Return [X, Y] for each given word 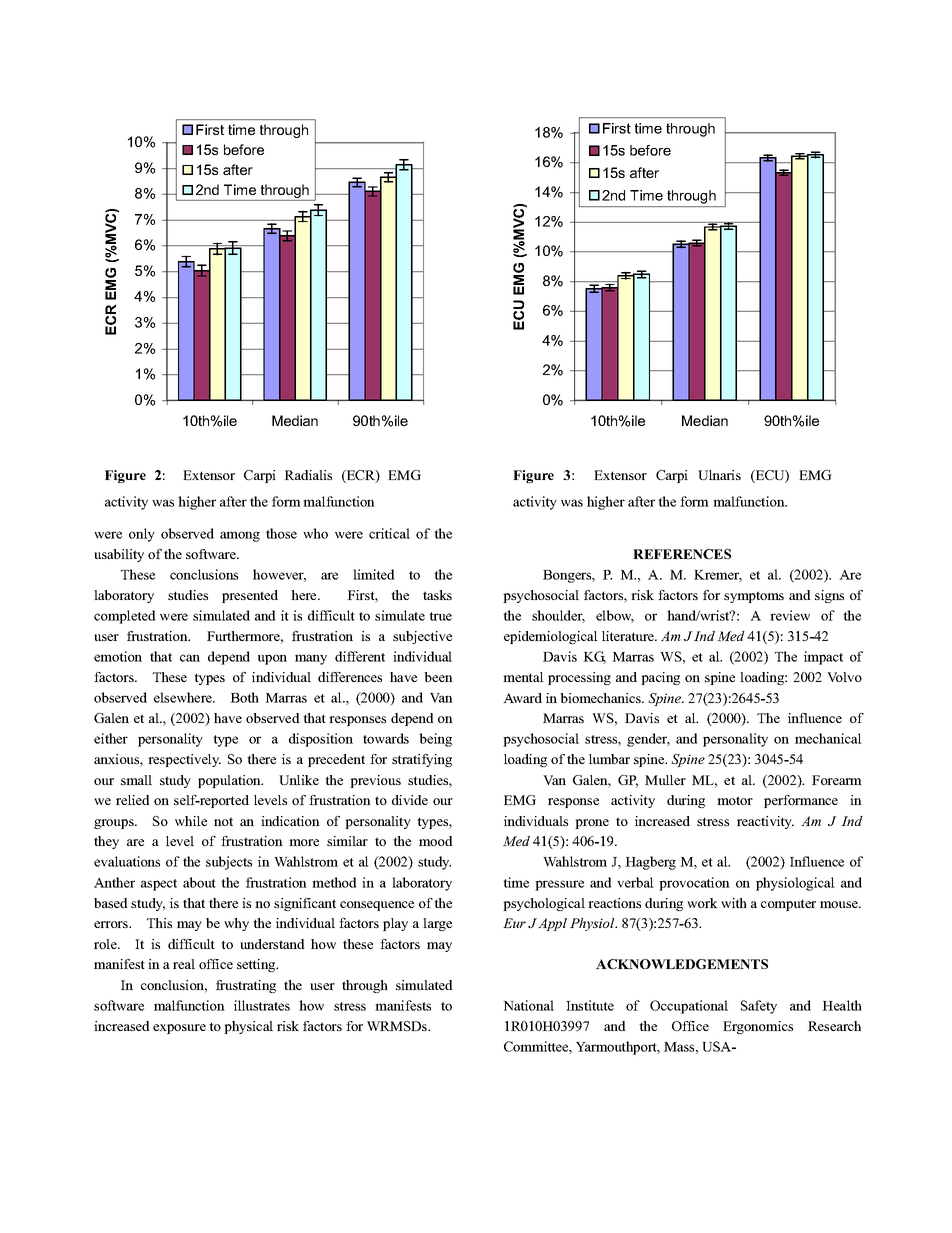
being [435, 740]
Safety [759, 1007]
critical [389, 533]
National [528, 1005]
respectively [184, 760]
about [199, 882]
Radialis [308, 475]
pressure [559, 885]
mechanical [828, 738]
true [440, 616]
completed [124, 617]
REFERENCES [682, 554]
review [790, 615]
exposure [179, 1029]
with [734, 903]
